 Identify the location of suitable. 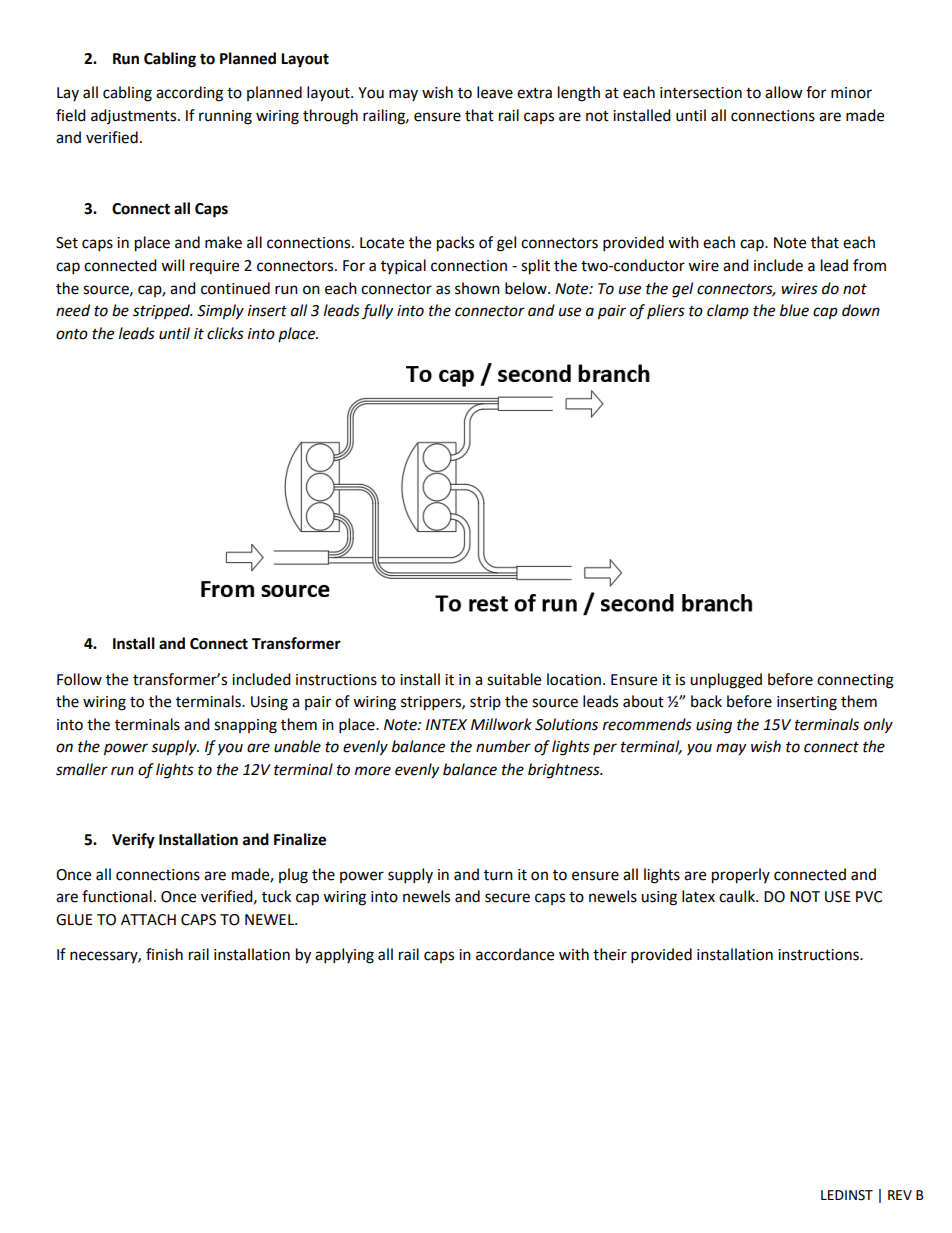
(514, 679).
